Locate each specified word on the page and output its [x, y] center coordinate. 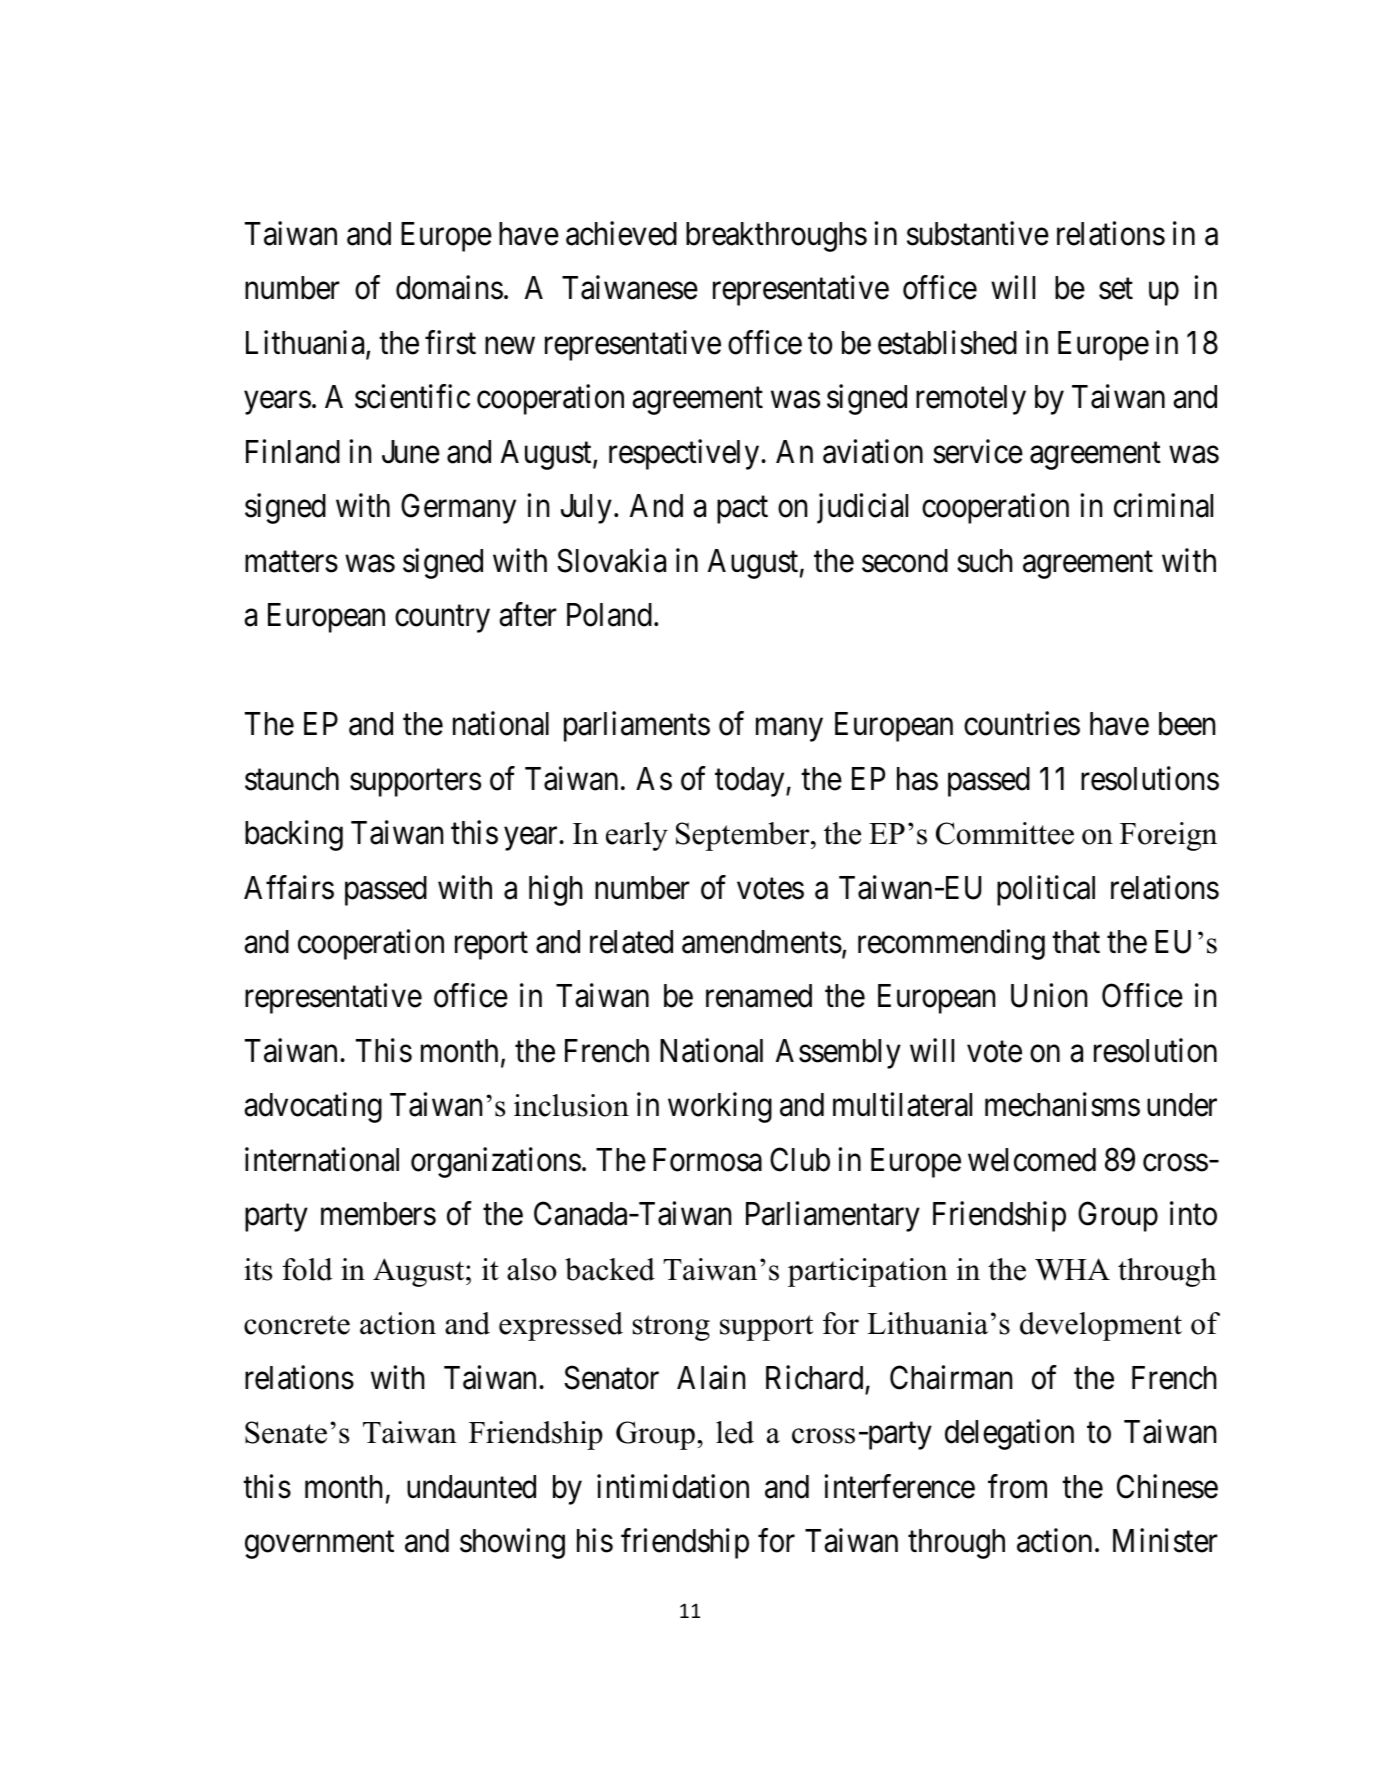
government [319, 1545]
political [1046, 890]
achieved [621, 233]
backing [294, 836]
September [744, 836]
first [450, 342]
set [1116, 289]
